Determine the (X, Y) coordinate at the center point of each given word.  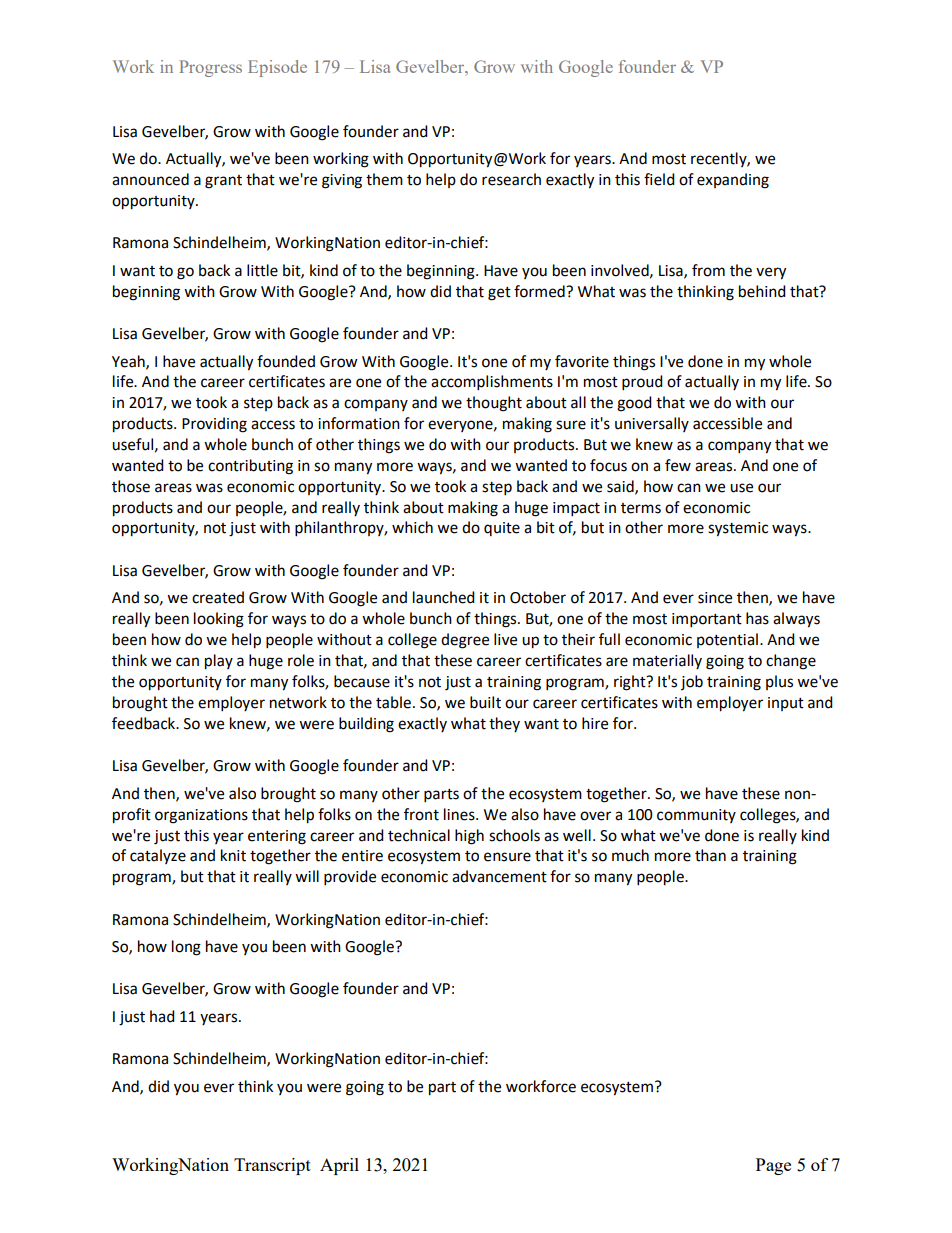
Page (773, 1166)
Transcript (272, 1166)
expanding (733, 181)
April (339, 1166)
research (511, 179)
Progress (210, 68)
